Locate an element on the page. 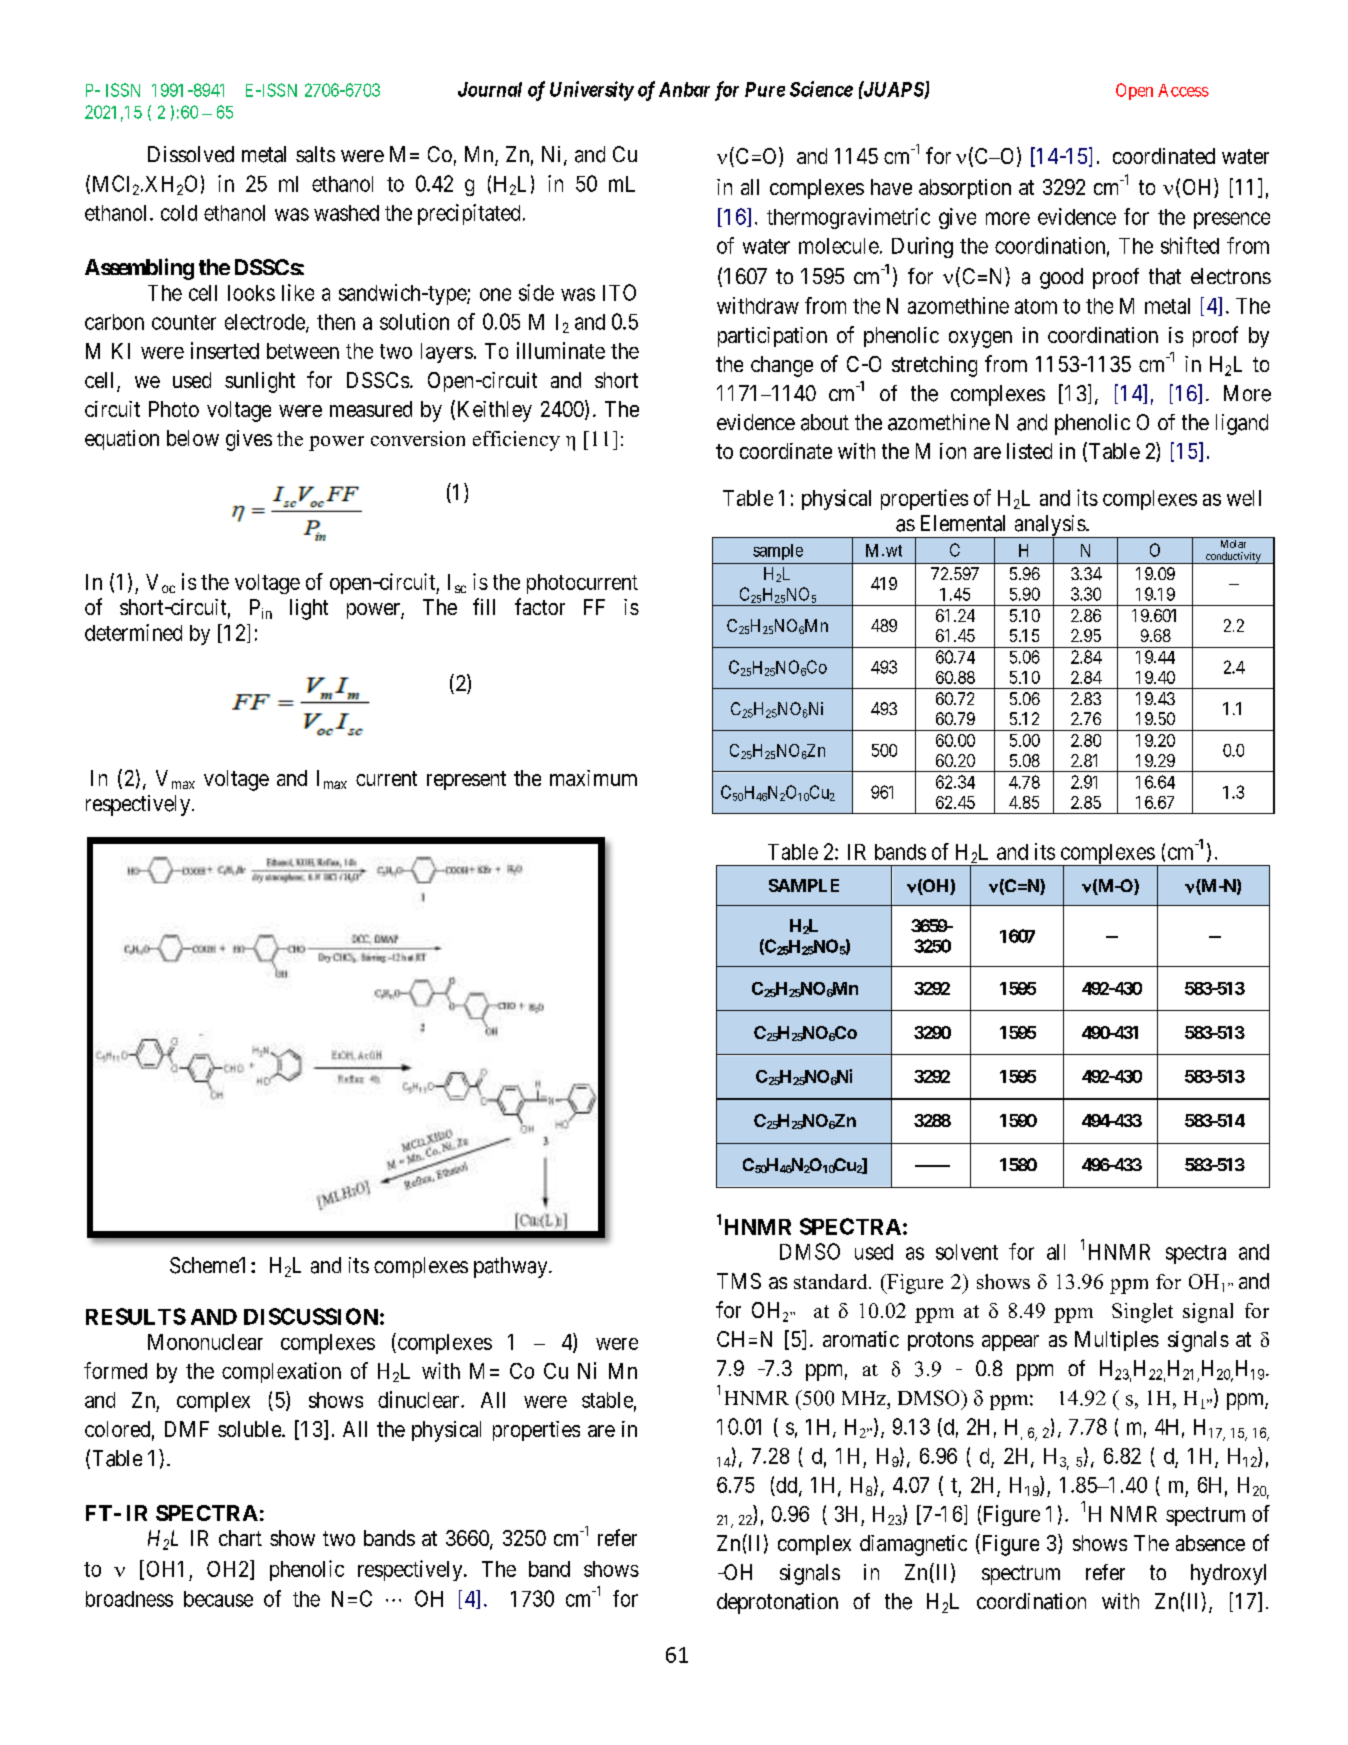  TMS is located at coordinates (739, 1281).
